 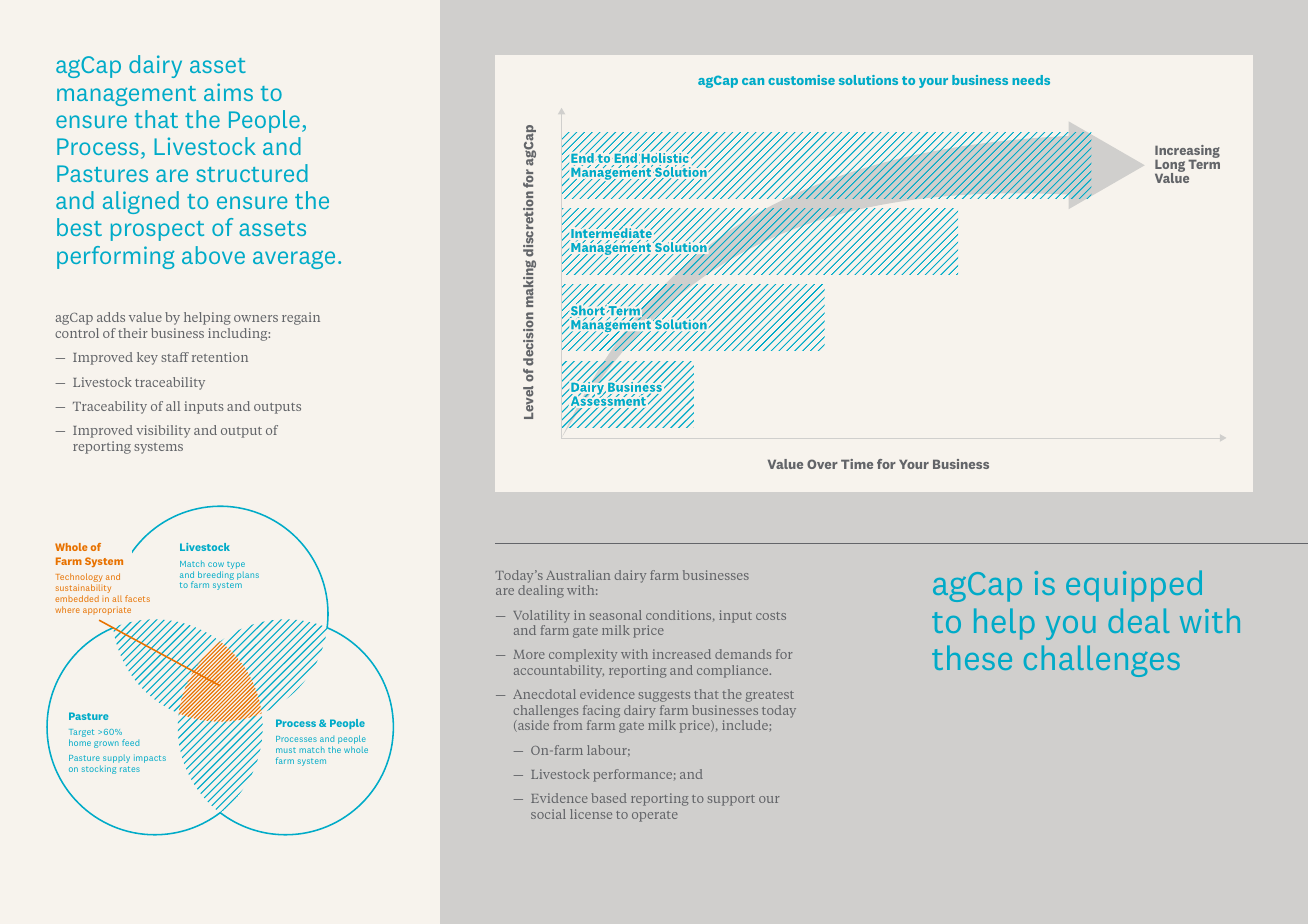 What do you see at coordinates (137, 598) in the document?
I see `facets` at bounding box center [137, 598].
